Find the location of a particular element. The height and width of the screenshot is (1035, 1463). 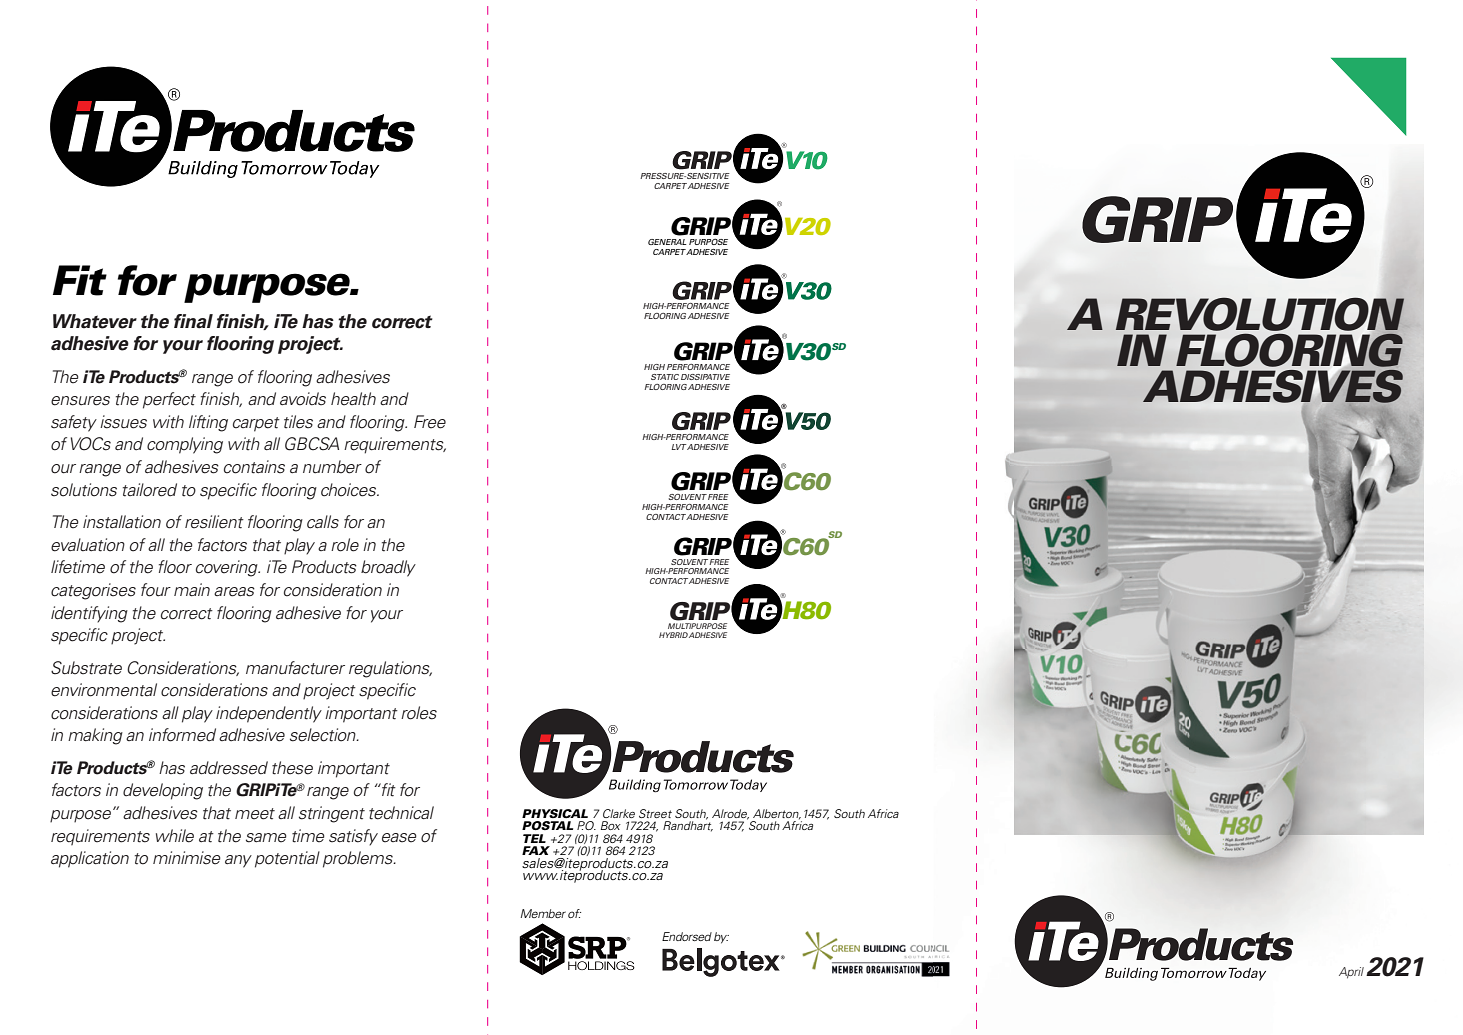

Fit is located at coordinates (80, 280).
